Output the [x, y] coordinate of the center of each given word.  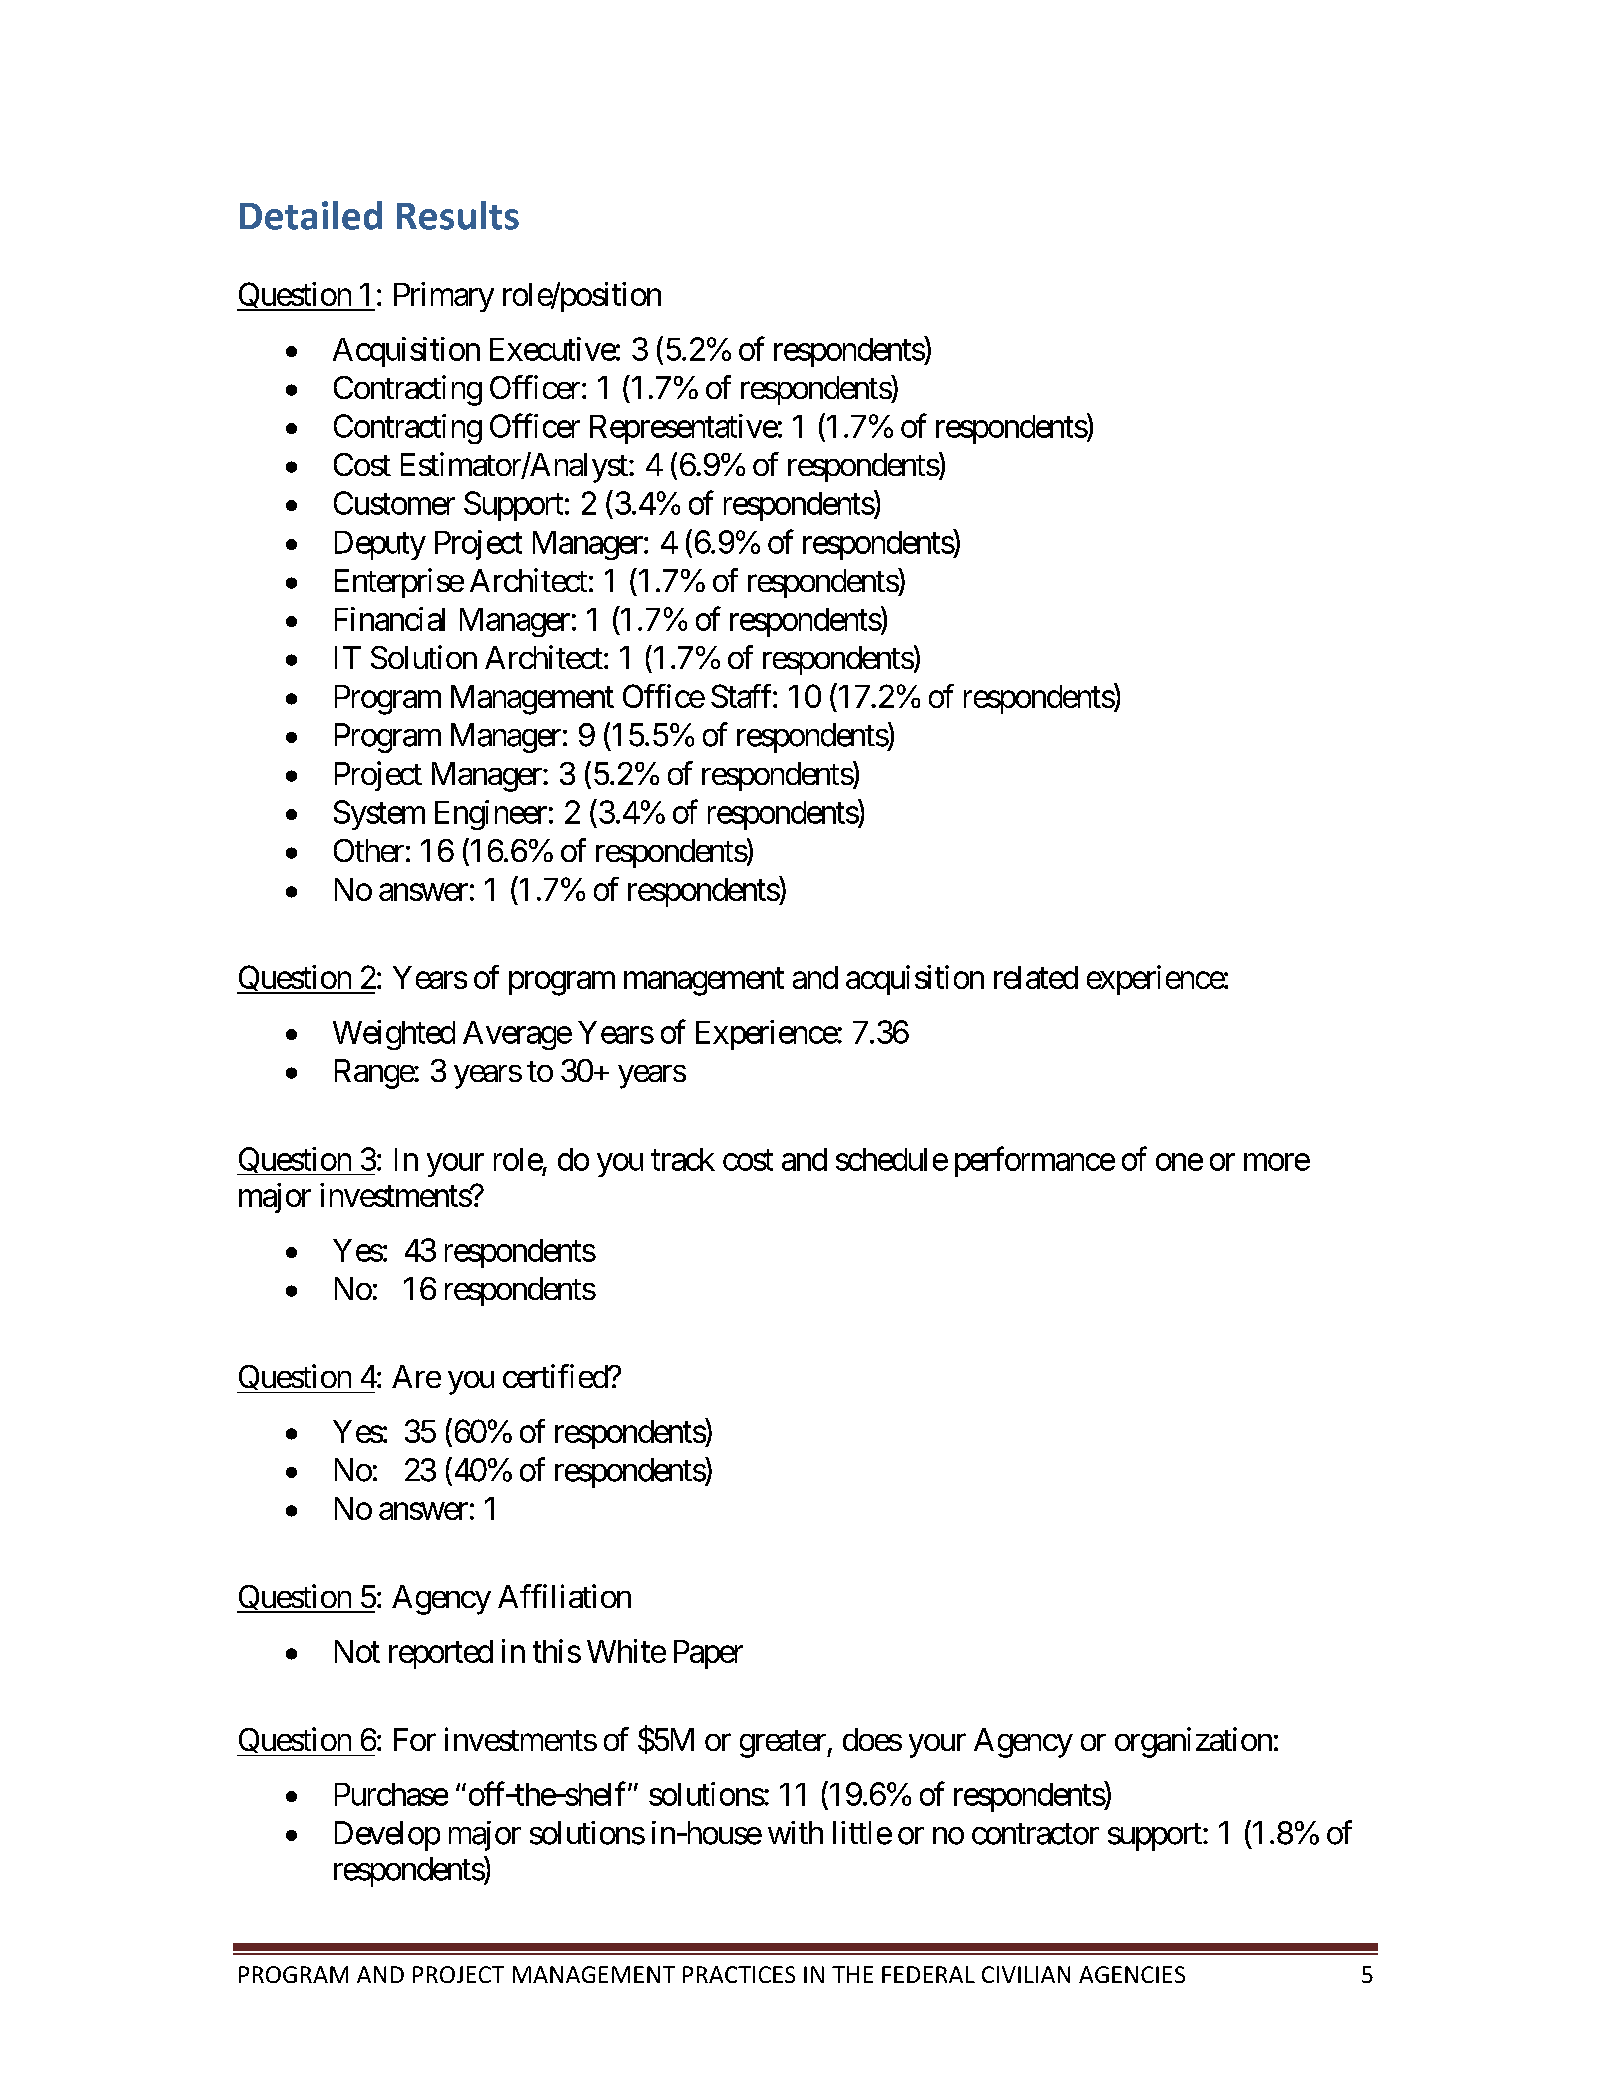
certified [556, 1376]
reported [441, 1654]
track [683, 1159]
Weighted [394, 1035]
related [1036, 977]
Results [458, 215]
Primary [444, 297]
